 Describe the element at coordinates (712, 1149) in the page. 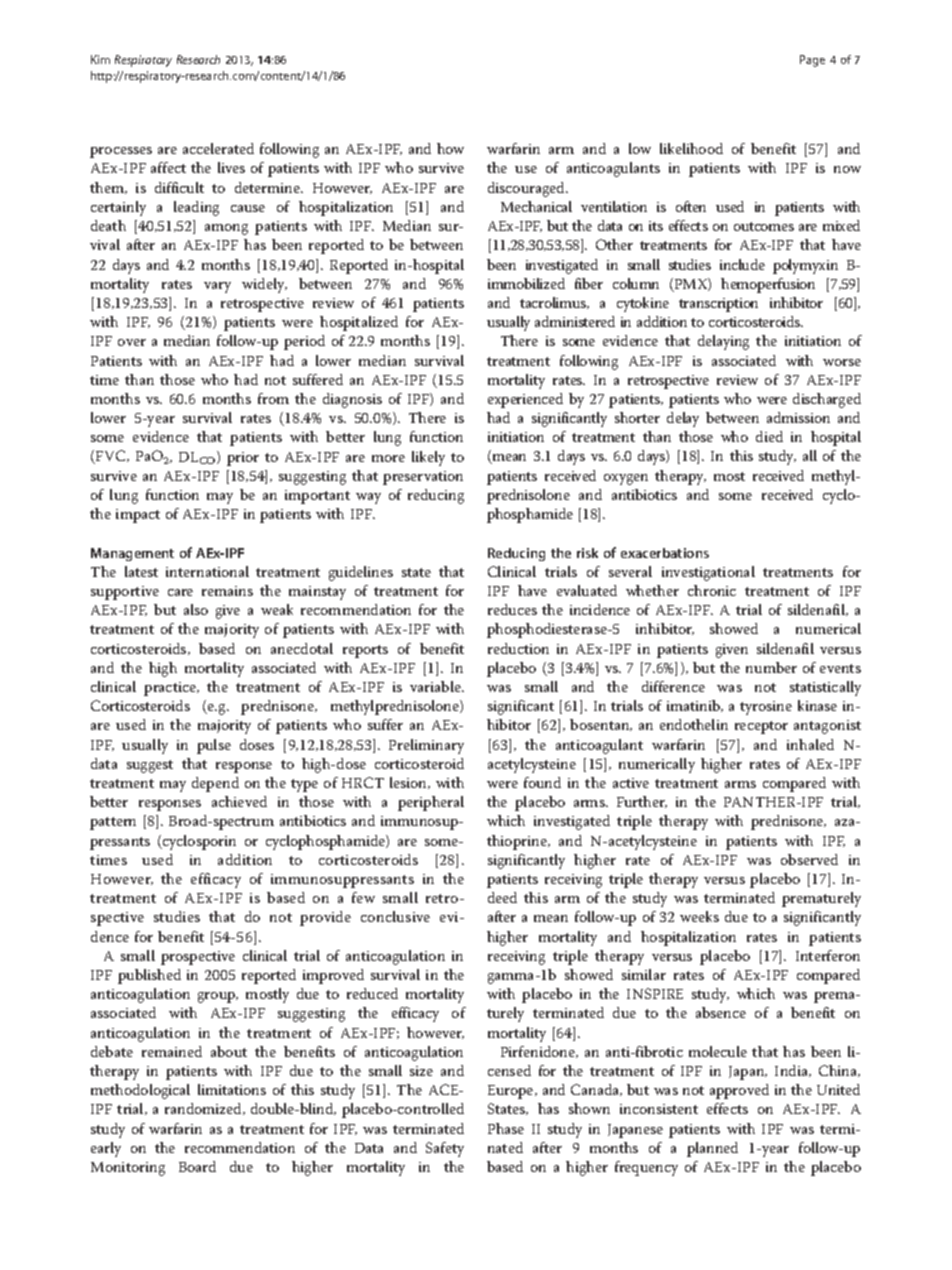

I see `planned` at that location.
